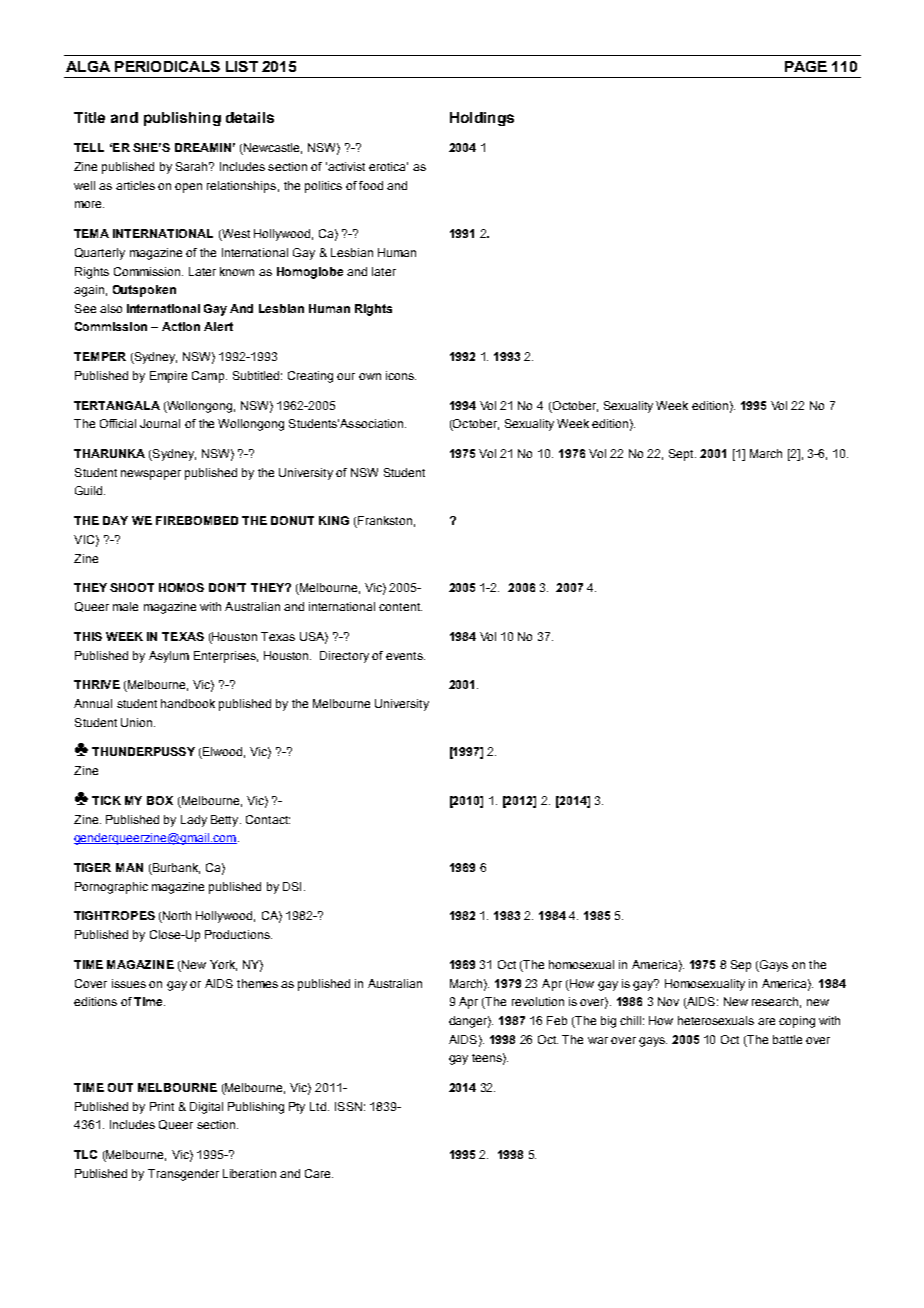 This screenshot has width=924, height=1308. I want to click on Transgender, so click(183, 1175).
